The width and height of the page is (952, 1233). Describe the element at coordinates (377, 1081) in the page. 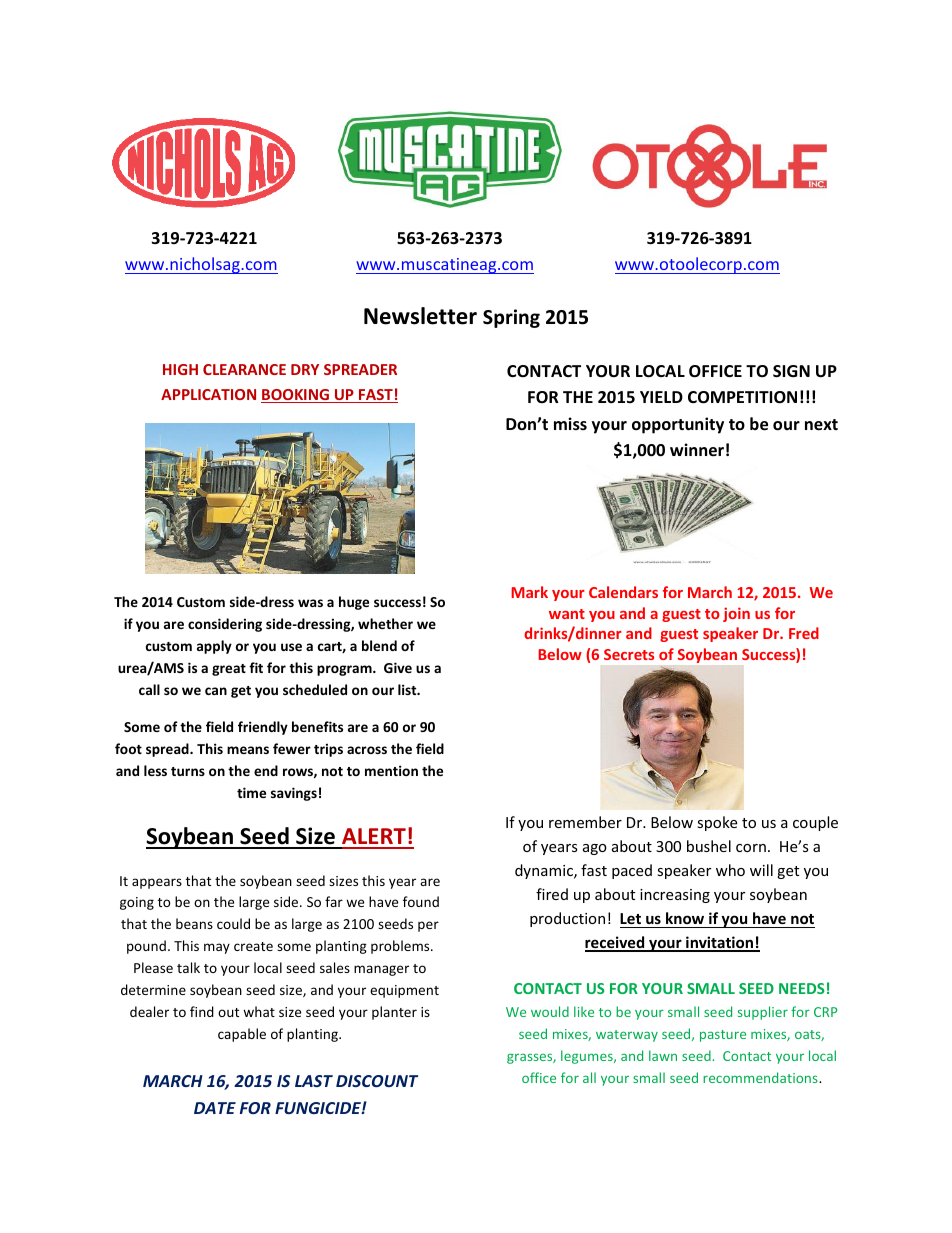

I see `DISCOUNT` at that location.
